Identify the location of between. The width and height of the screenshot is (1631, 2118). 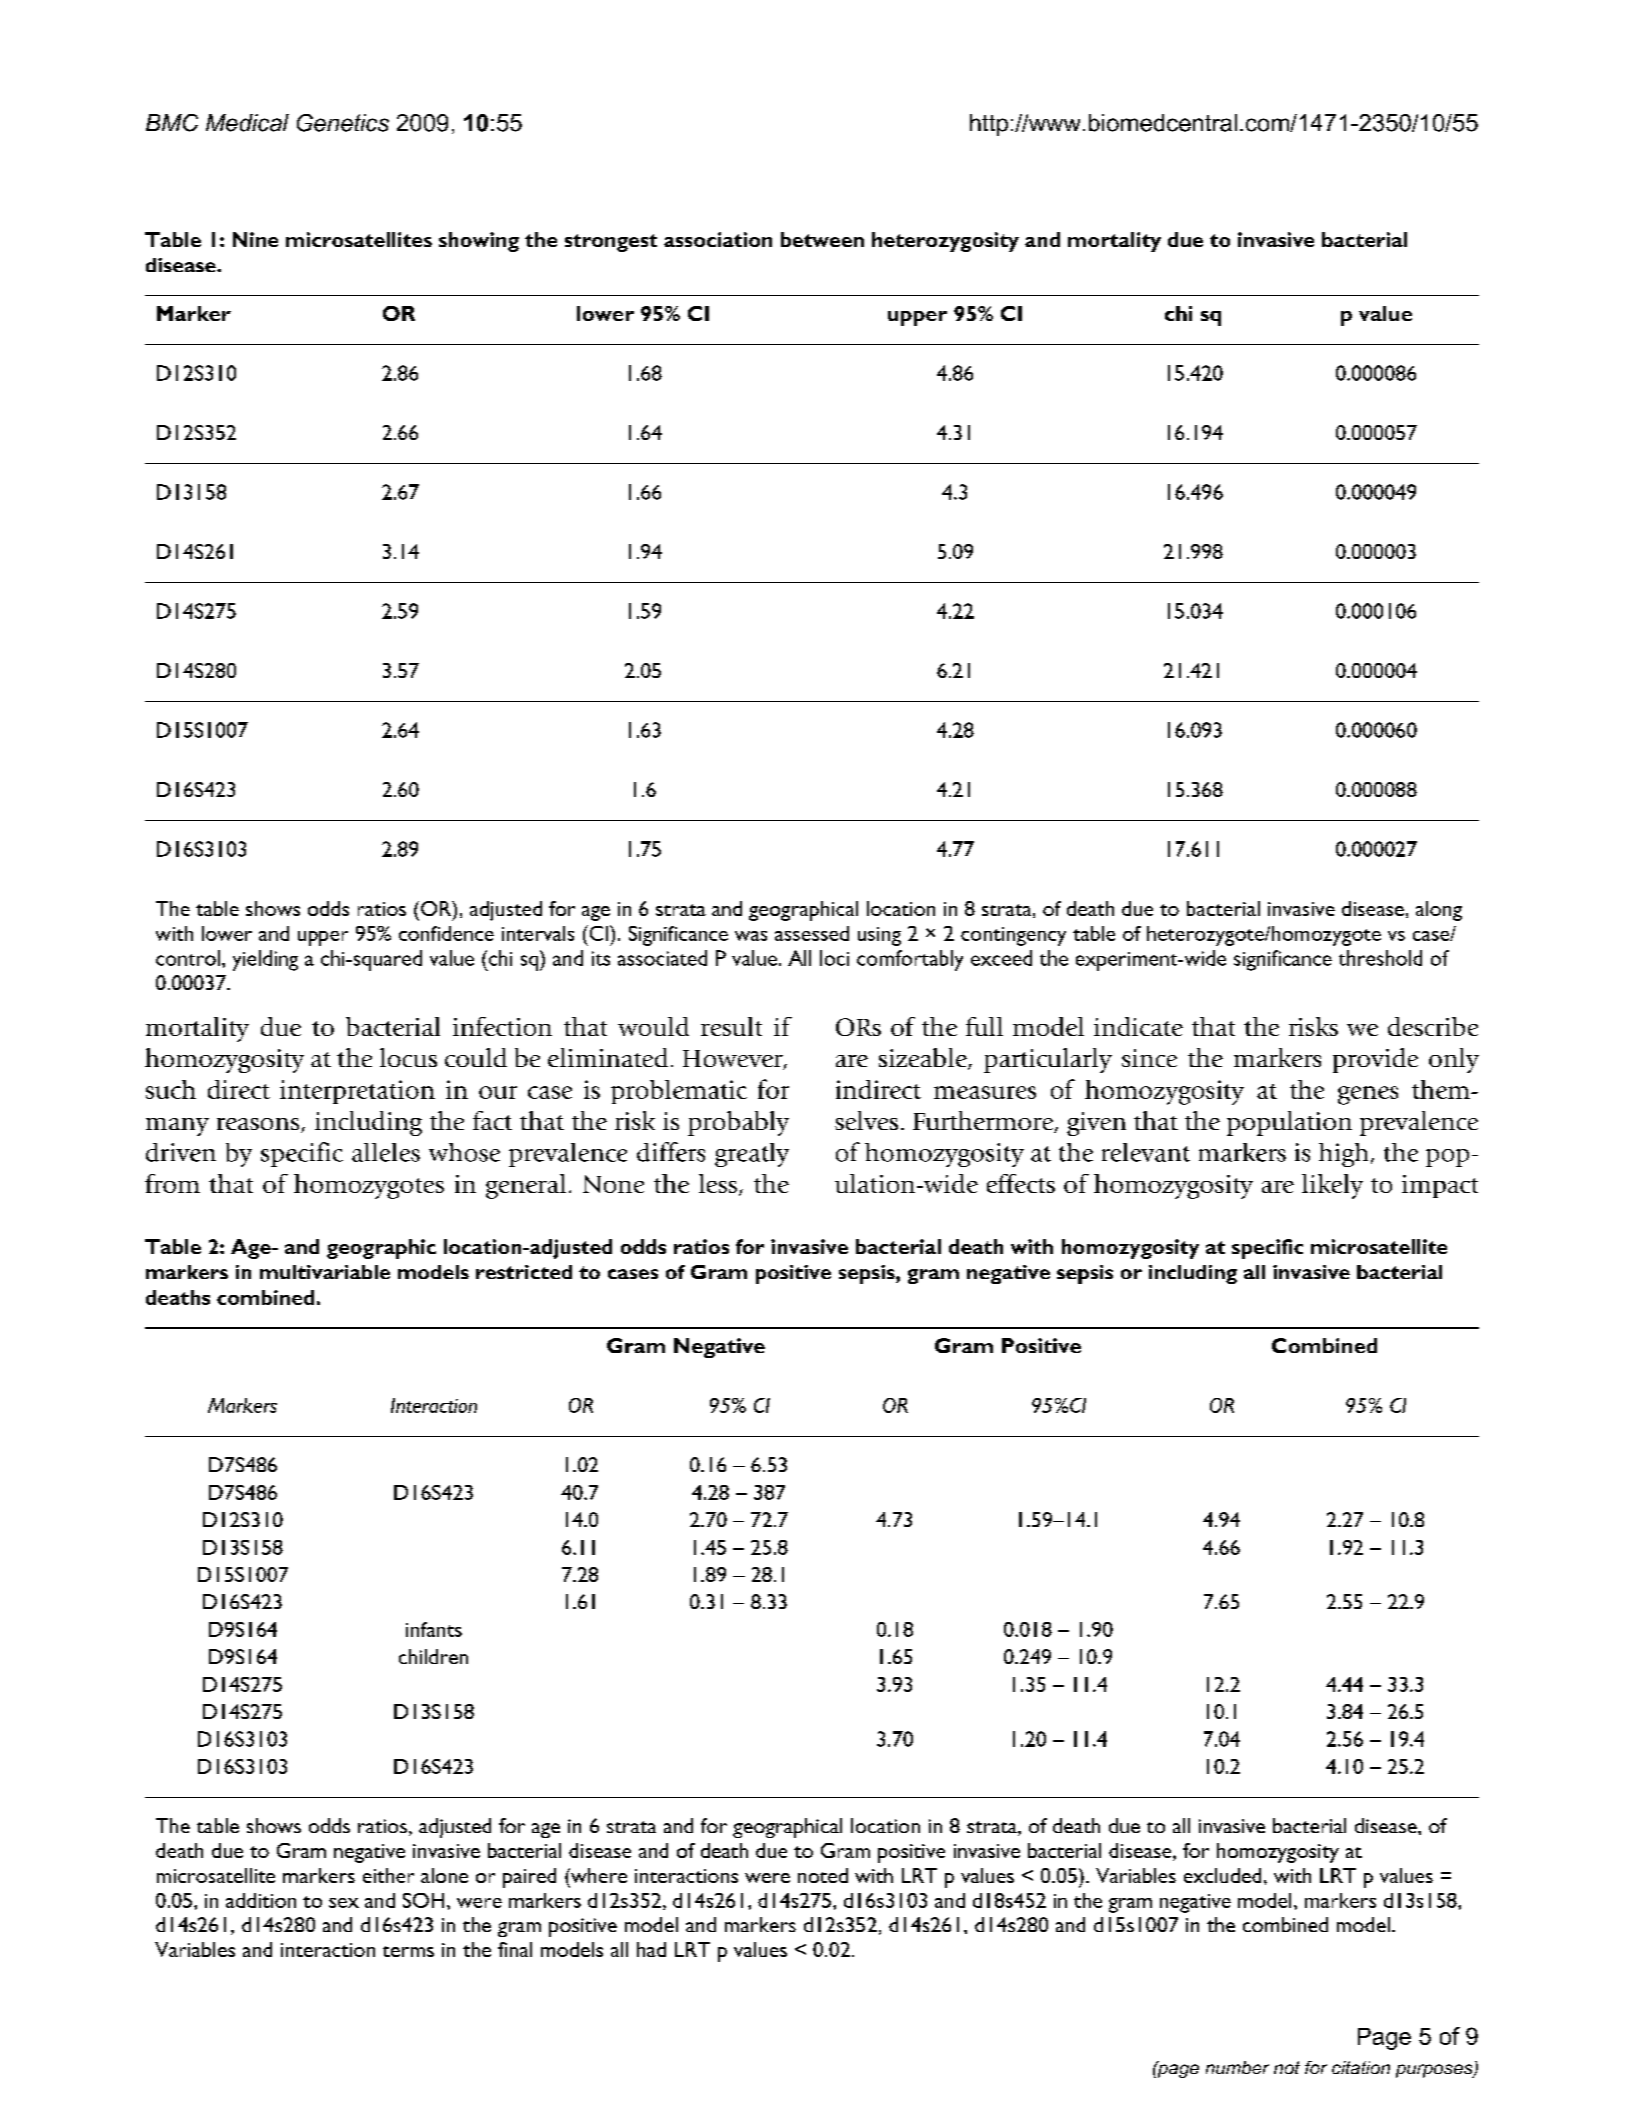
(822, 239).
